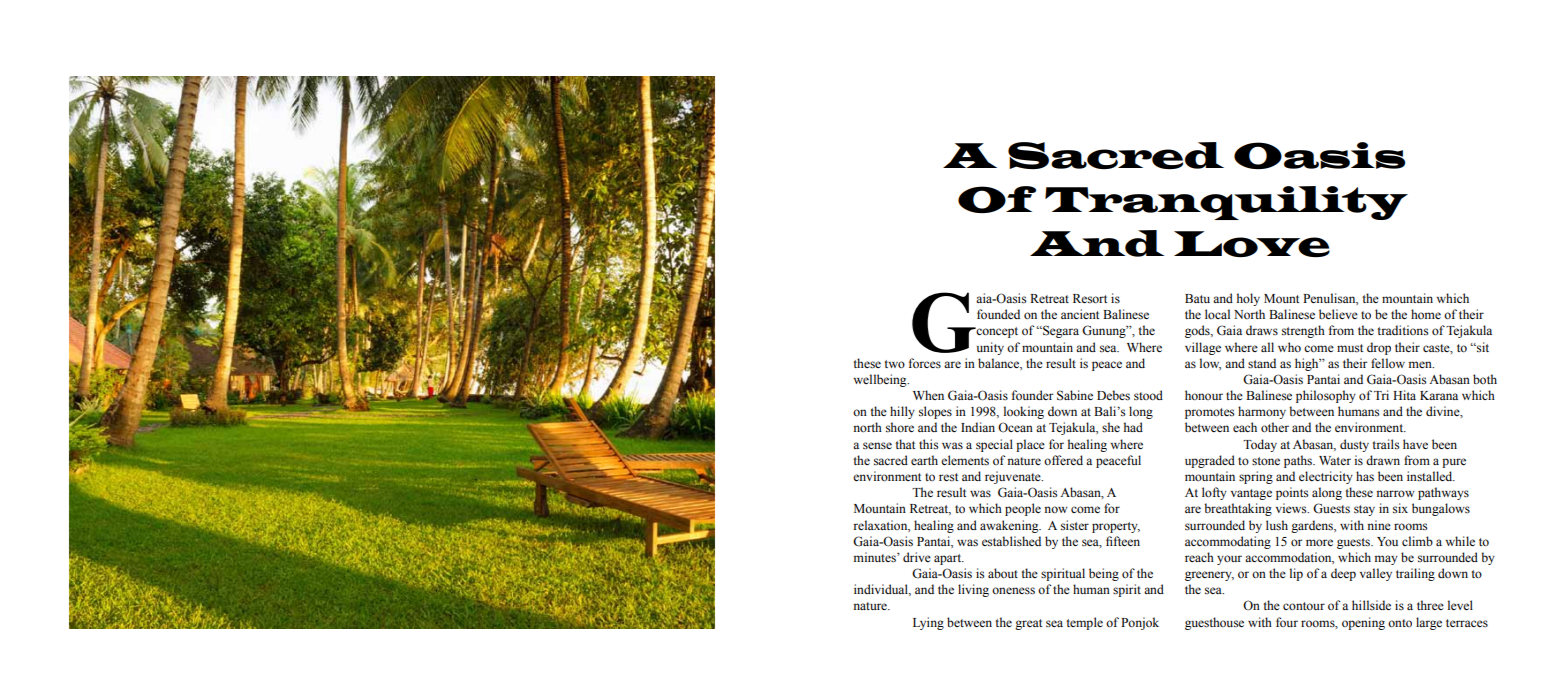 This screenshot has width=1568, height=695. Describe the element at coordinates (1252, 244) in the screenshot. I see `Love` at that location.
